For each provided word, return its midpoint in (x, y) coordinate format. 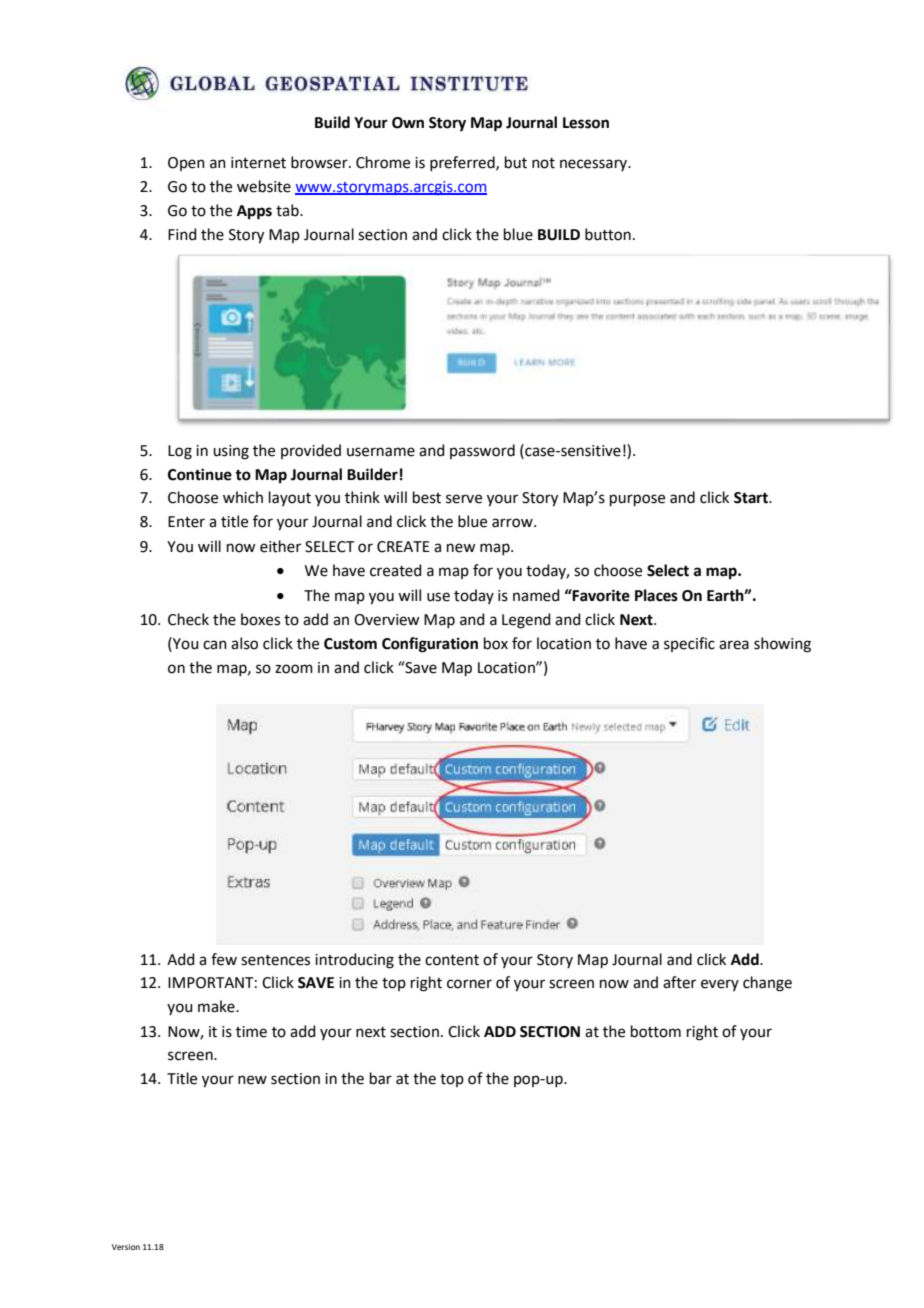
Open (186, 164)
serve (464, 499)
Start (752, 498)
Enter (186, 522)
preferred (463, 163)
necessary (594, 165)
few (224, 959)
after (679, 982)
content (452, 960)
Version (126, 1247)
